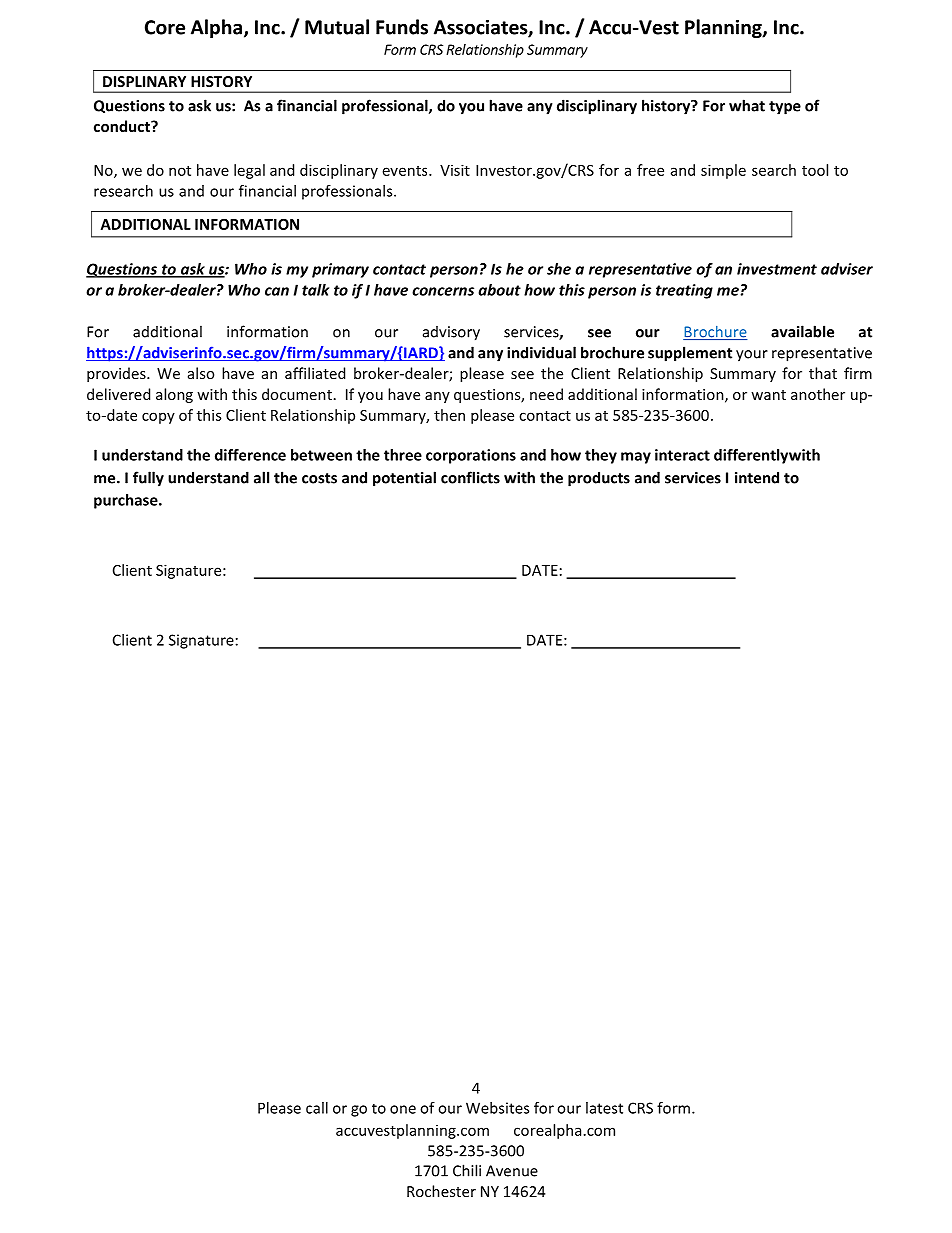  Describe the element at coordinates (123, 126) in the screenshot. I see `conduct` at that location.
